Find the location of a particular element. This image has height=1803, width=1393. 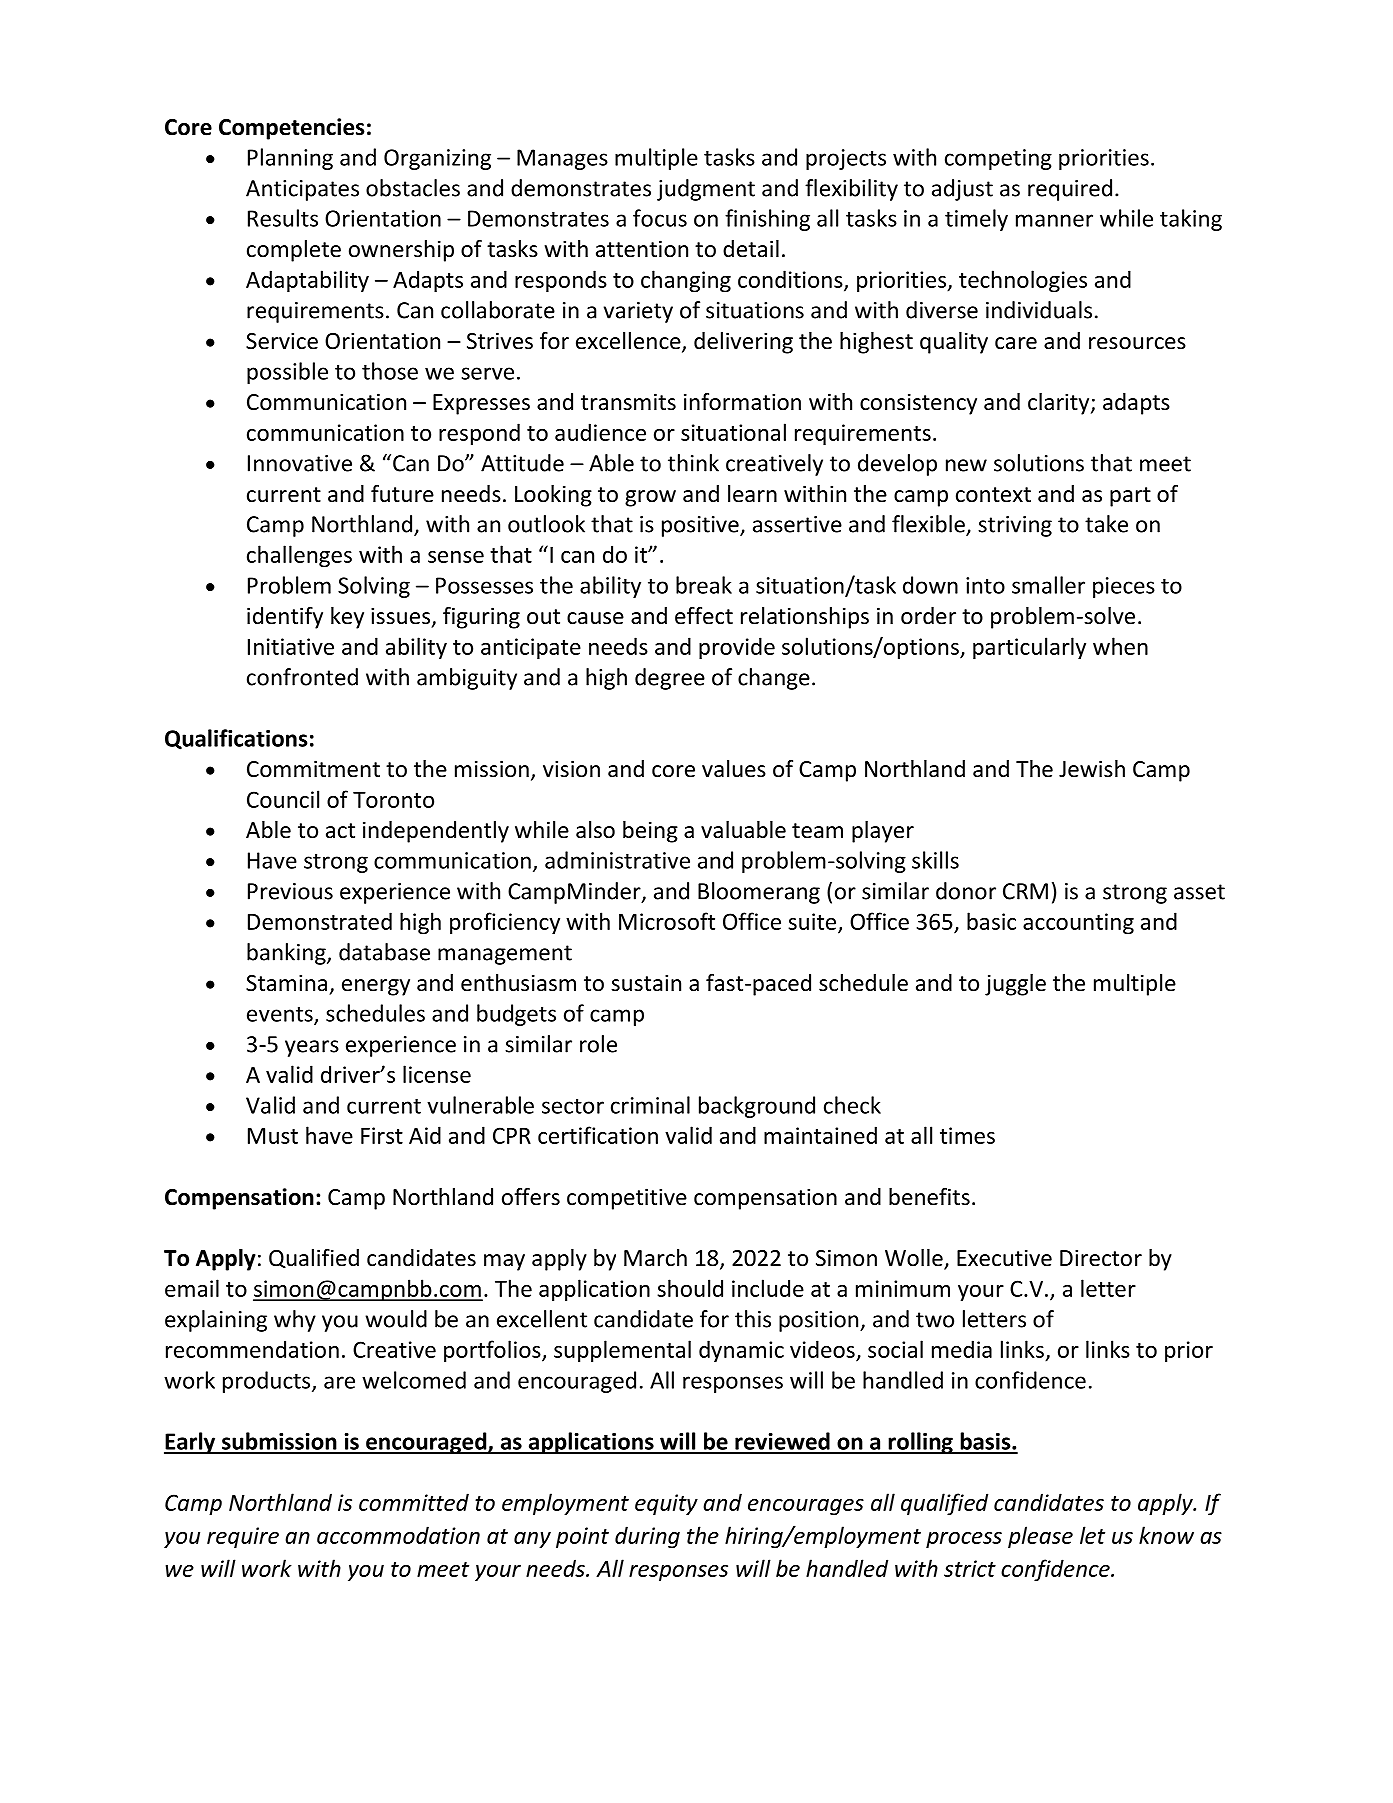

accommodation is located at coordinates (398, 1535).
